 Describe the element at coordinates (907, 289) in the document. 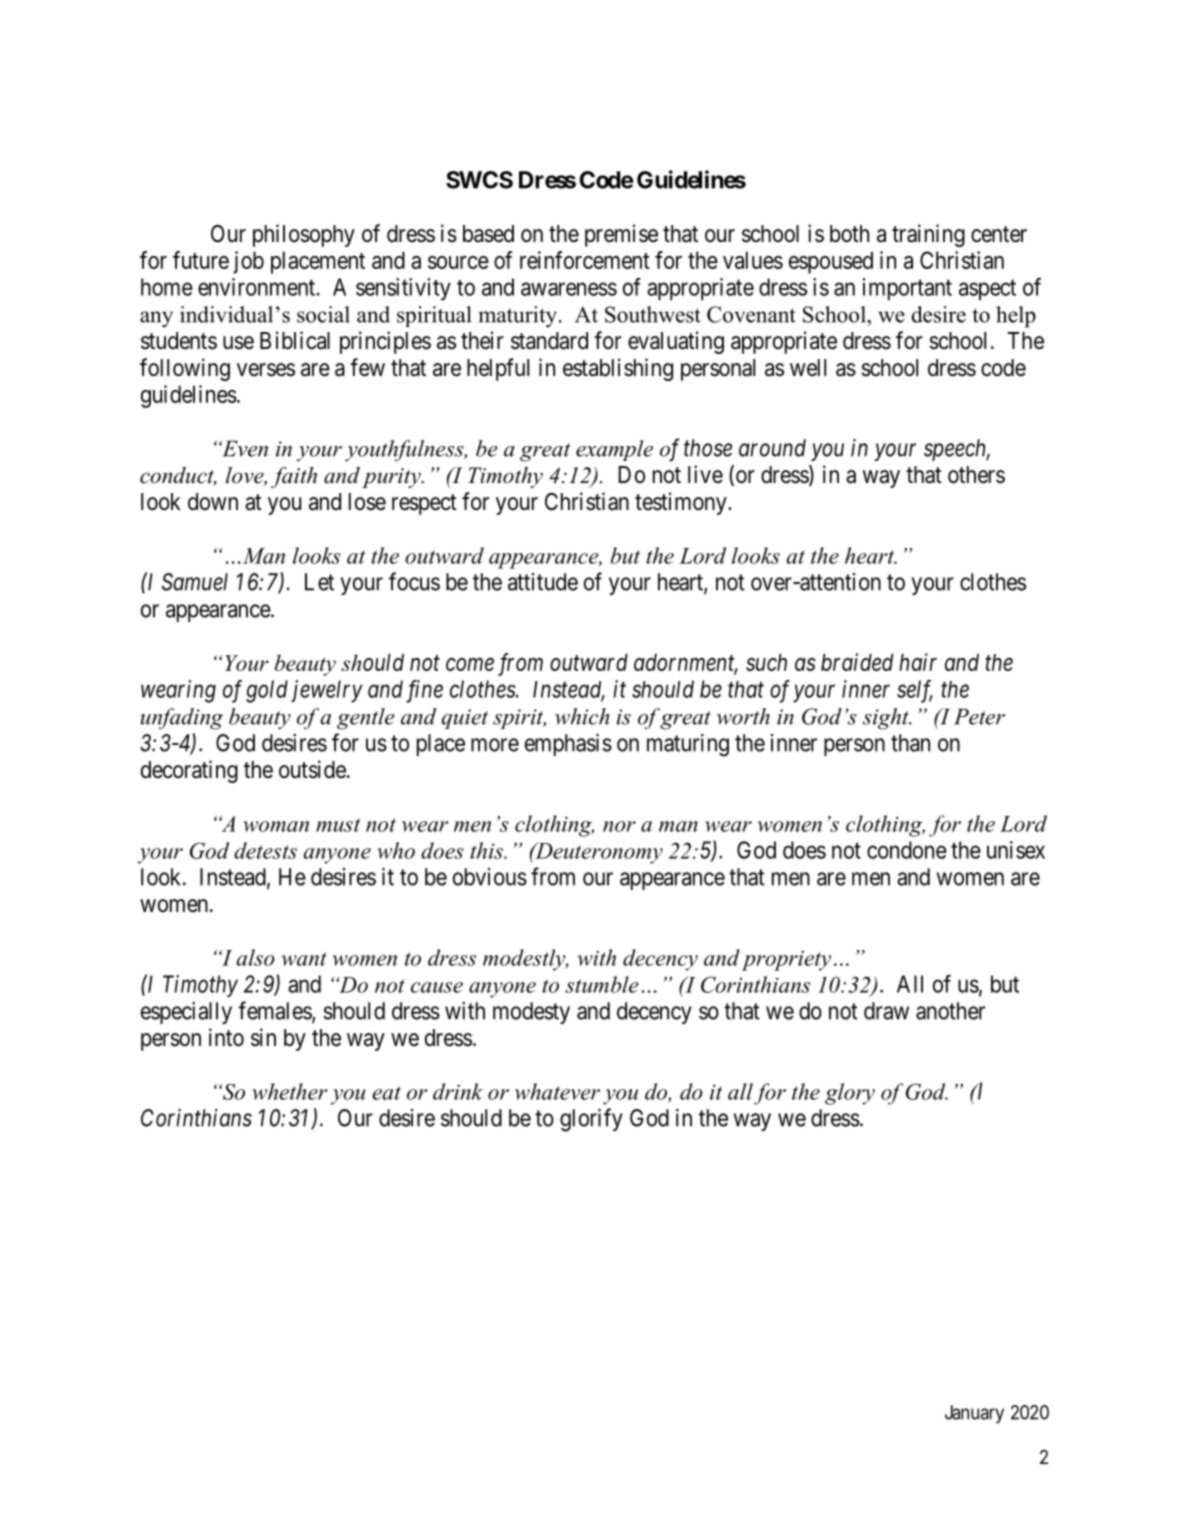

I see `important` at that location.
